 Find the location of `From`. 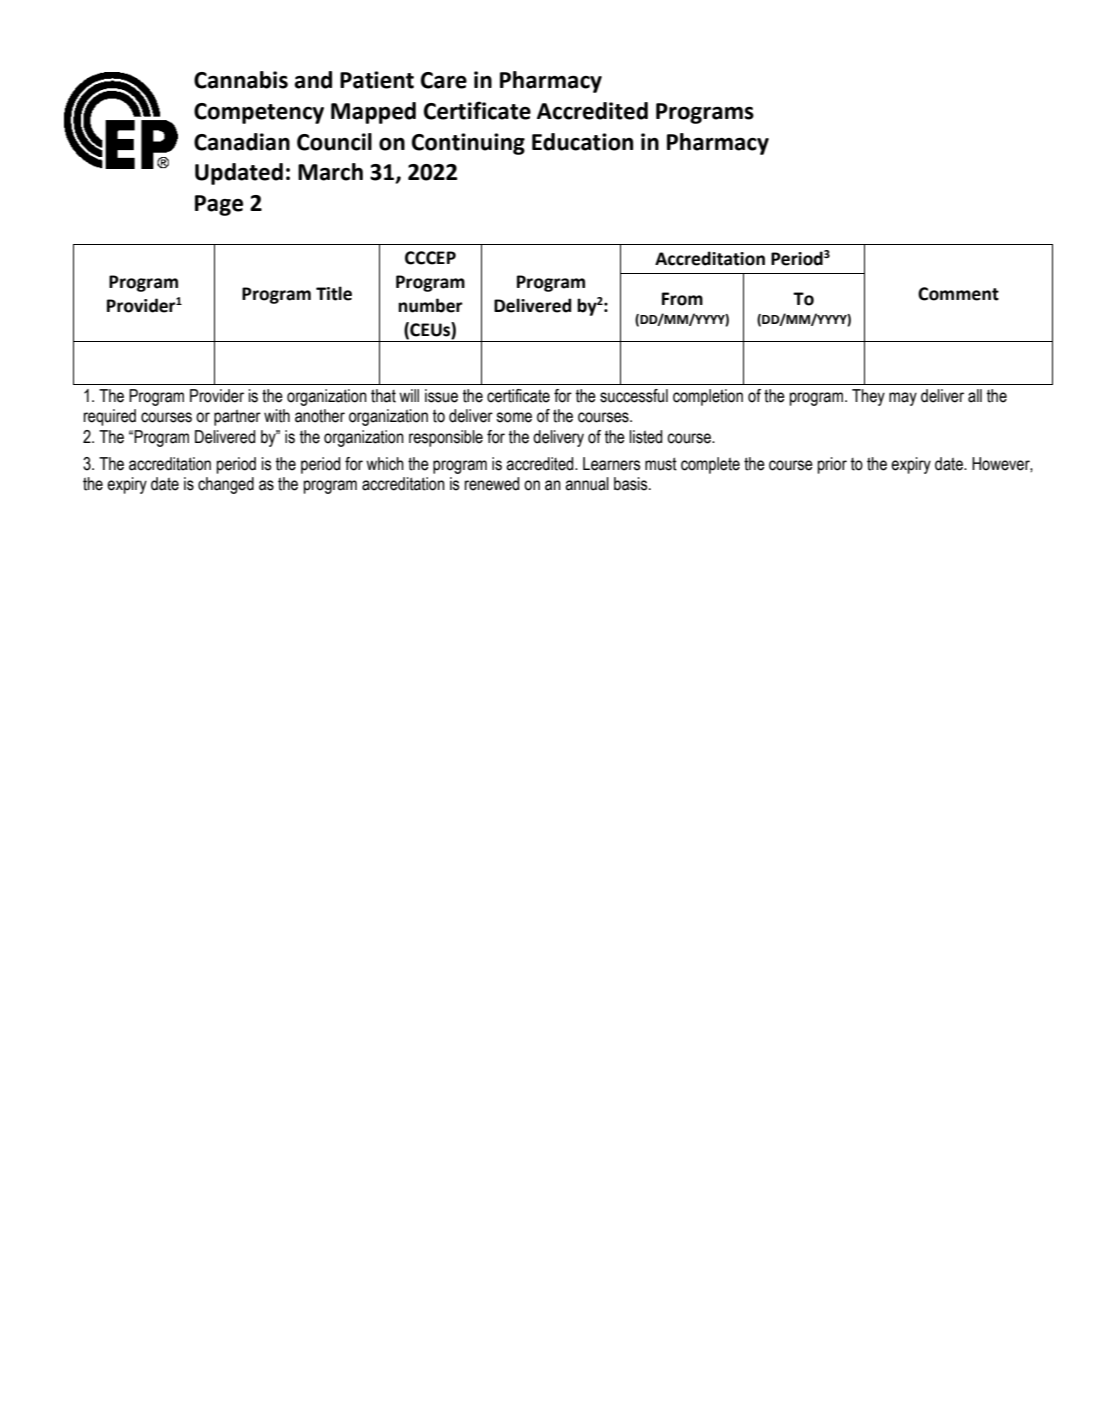

From is located at coordinates (682, 299).
